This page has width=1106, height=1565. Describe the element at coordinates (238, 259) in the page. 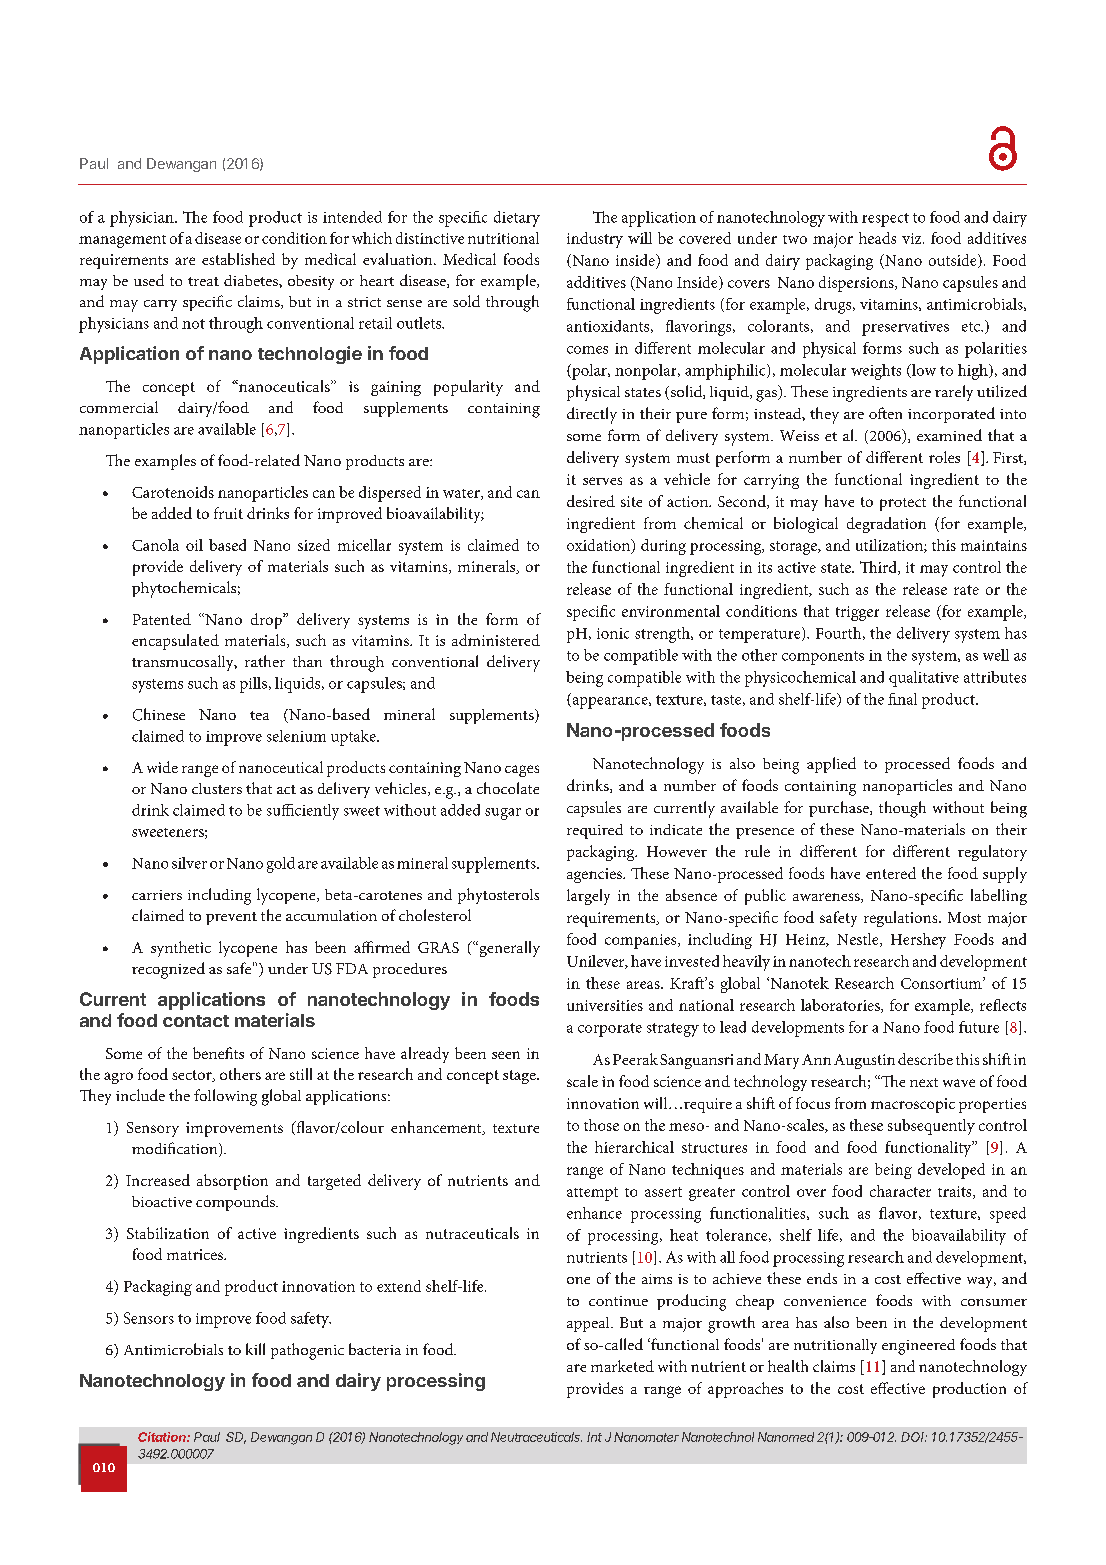

I see `established` at that location.
